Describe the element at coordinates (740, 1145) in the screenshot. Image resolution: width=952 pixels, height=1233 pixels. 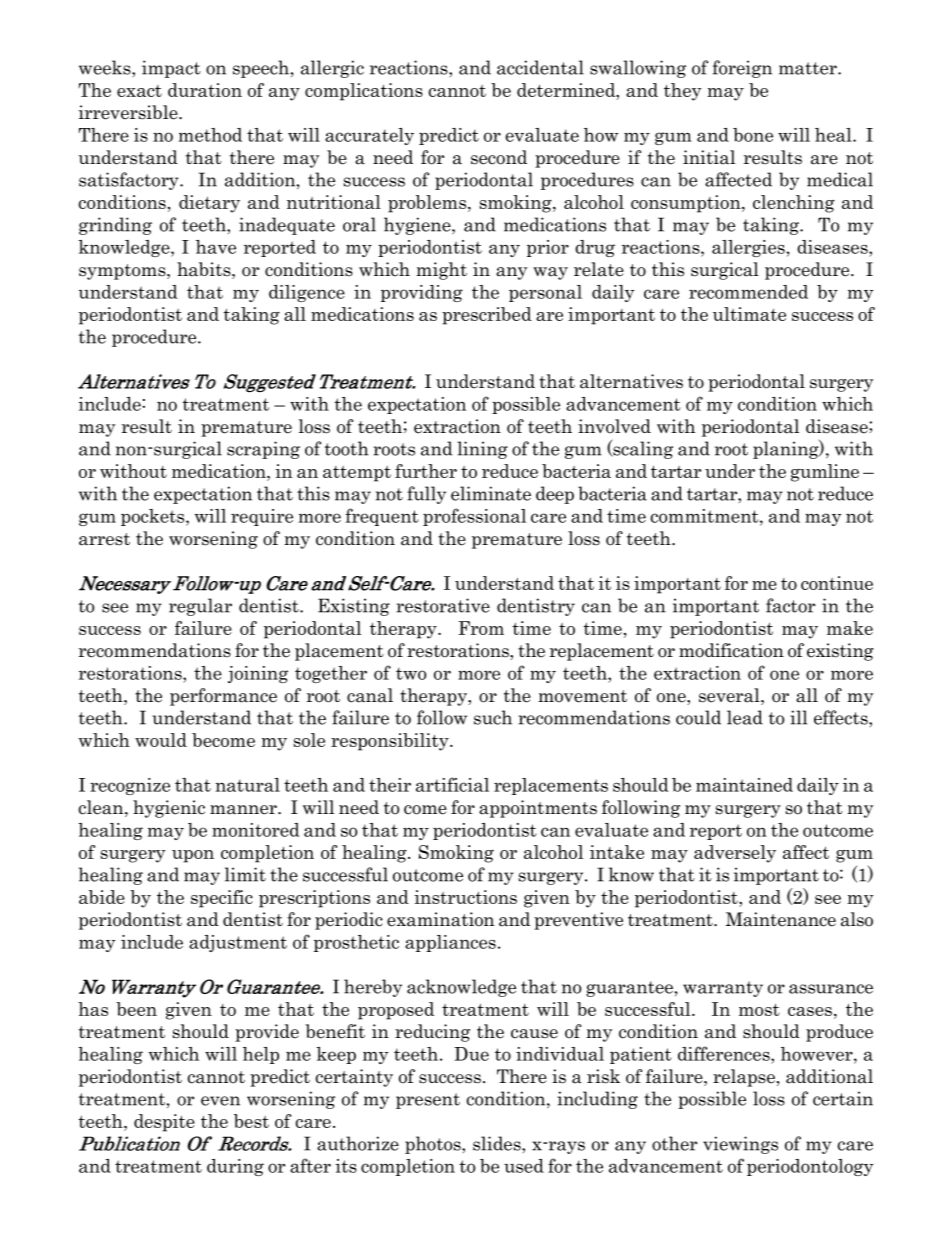
I see `viewings` at that location.
